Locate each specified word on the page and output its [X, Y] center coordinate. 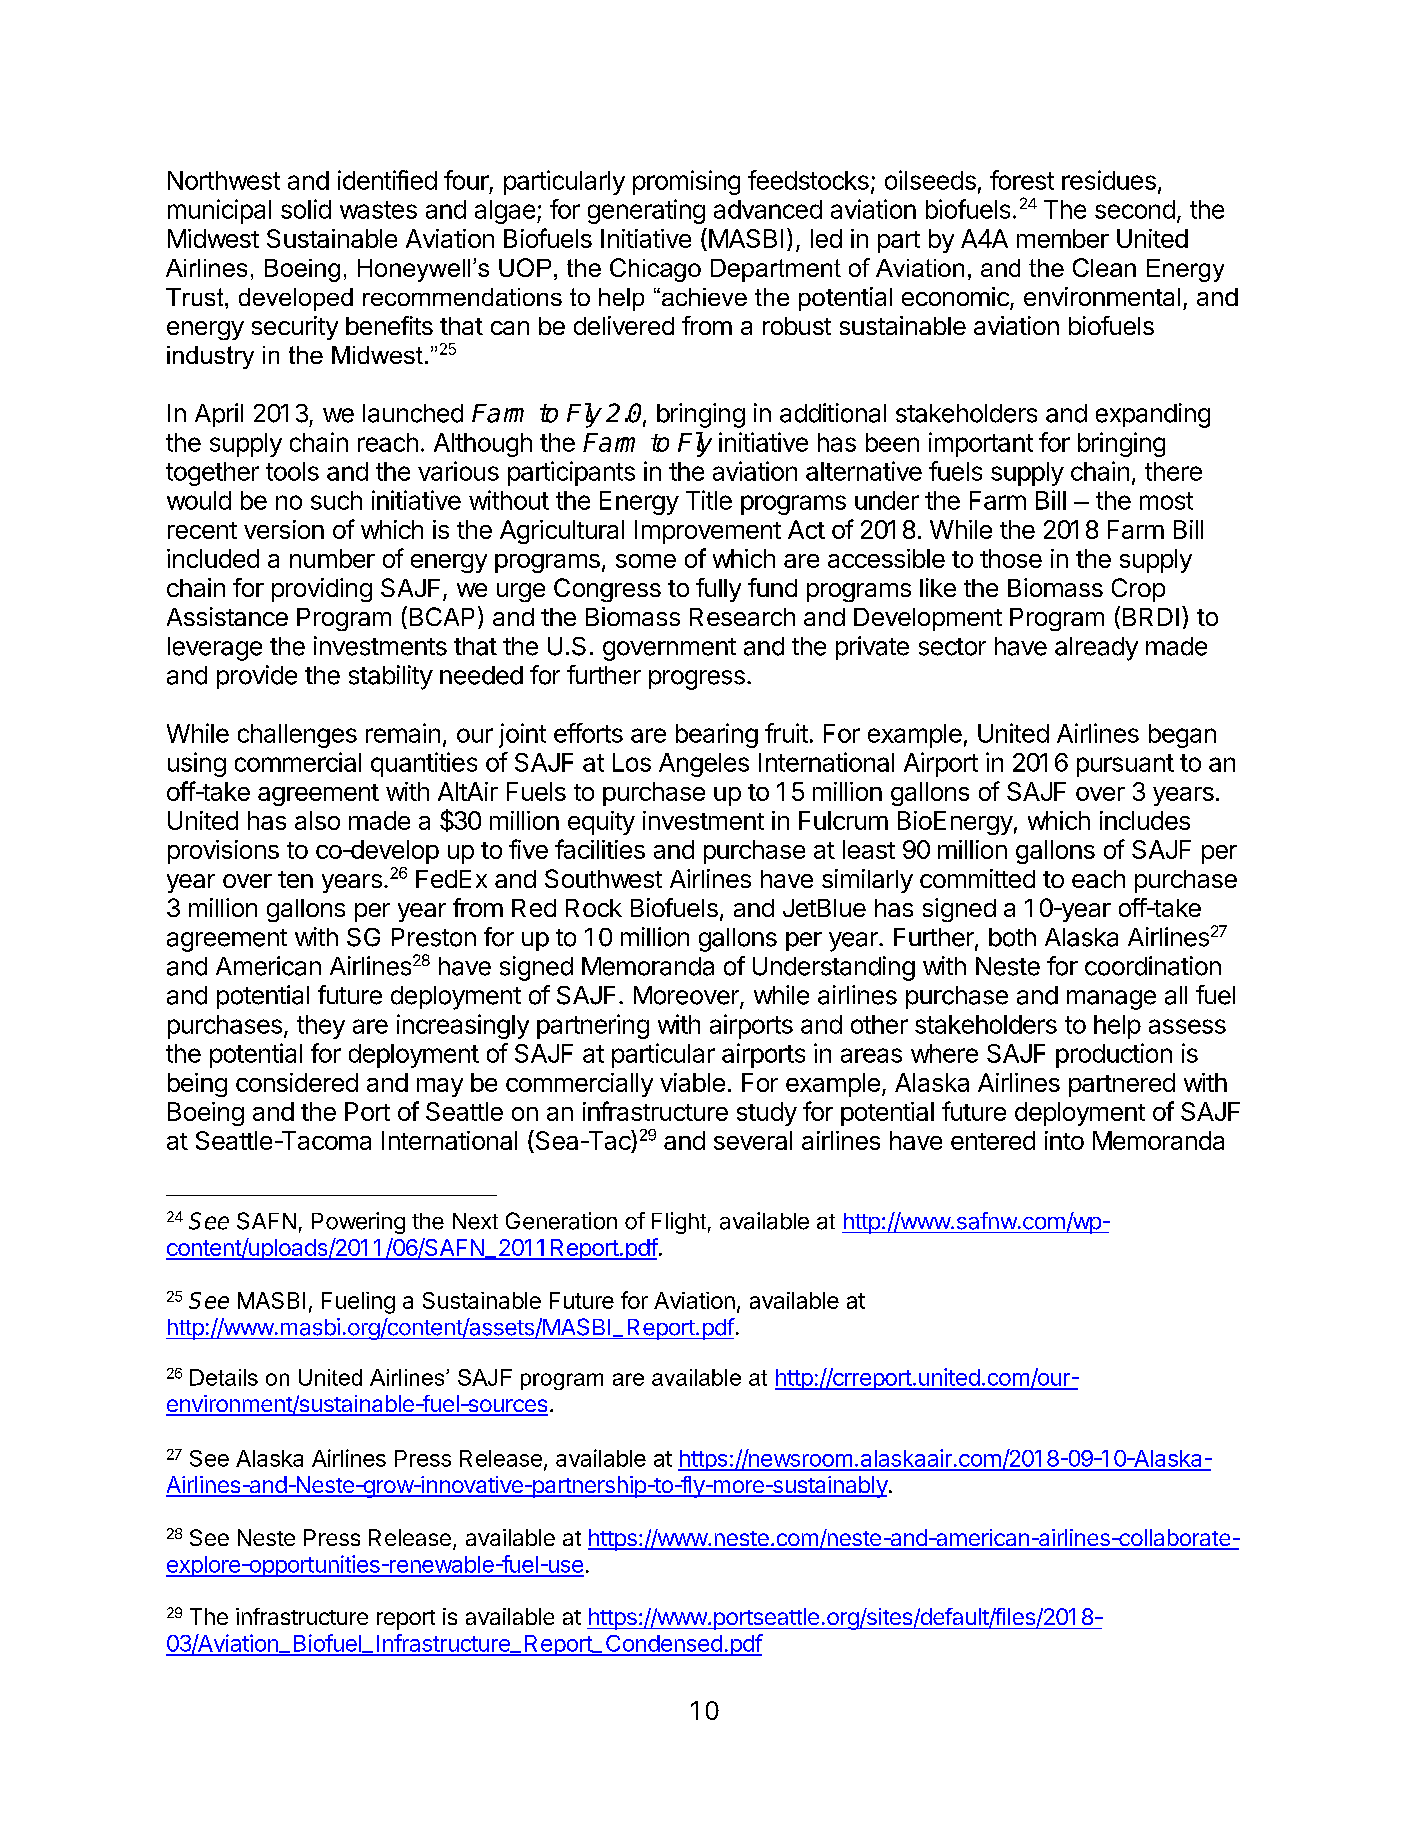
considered [297, 1082]
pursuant [1125, 765]
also [317, 820]
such [336, 500]
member [1063, 238]
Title [709, 500]
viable [692, 1082]
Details [224, 1377]
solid [306, 209]
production [1114, 1055]
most [1166, 501]
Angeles [704, 765]
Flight [679, 1223]
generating [646, 211]
